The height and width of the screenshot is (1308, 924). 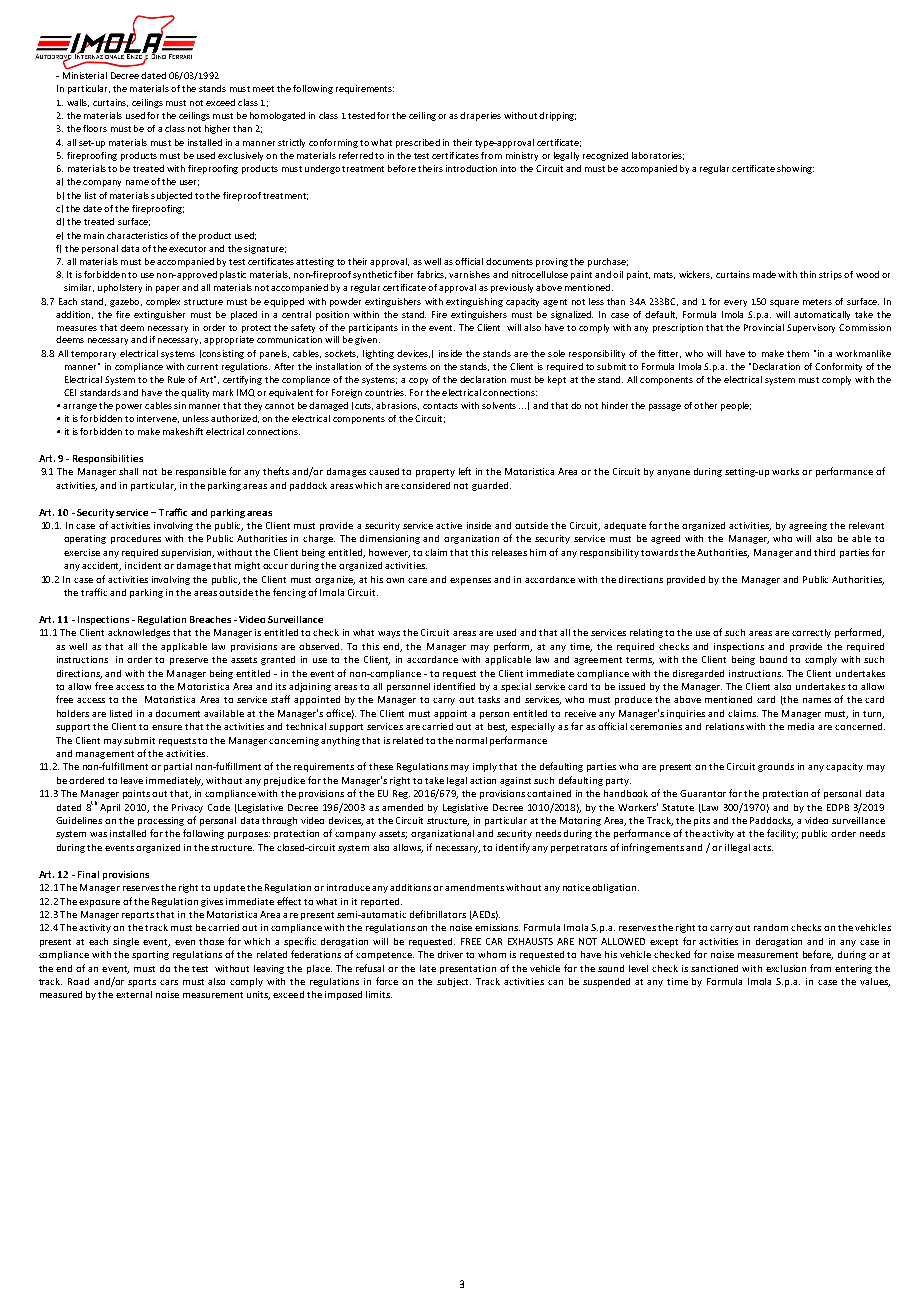 I want to click on Provincial, so click(x=764, y=327).
